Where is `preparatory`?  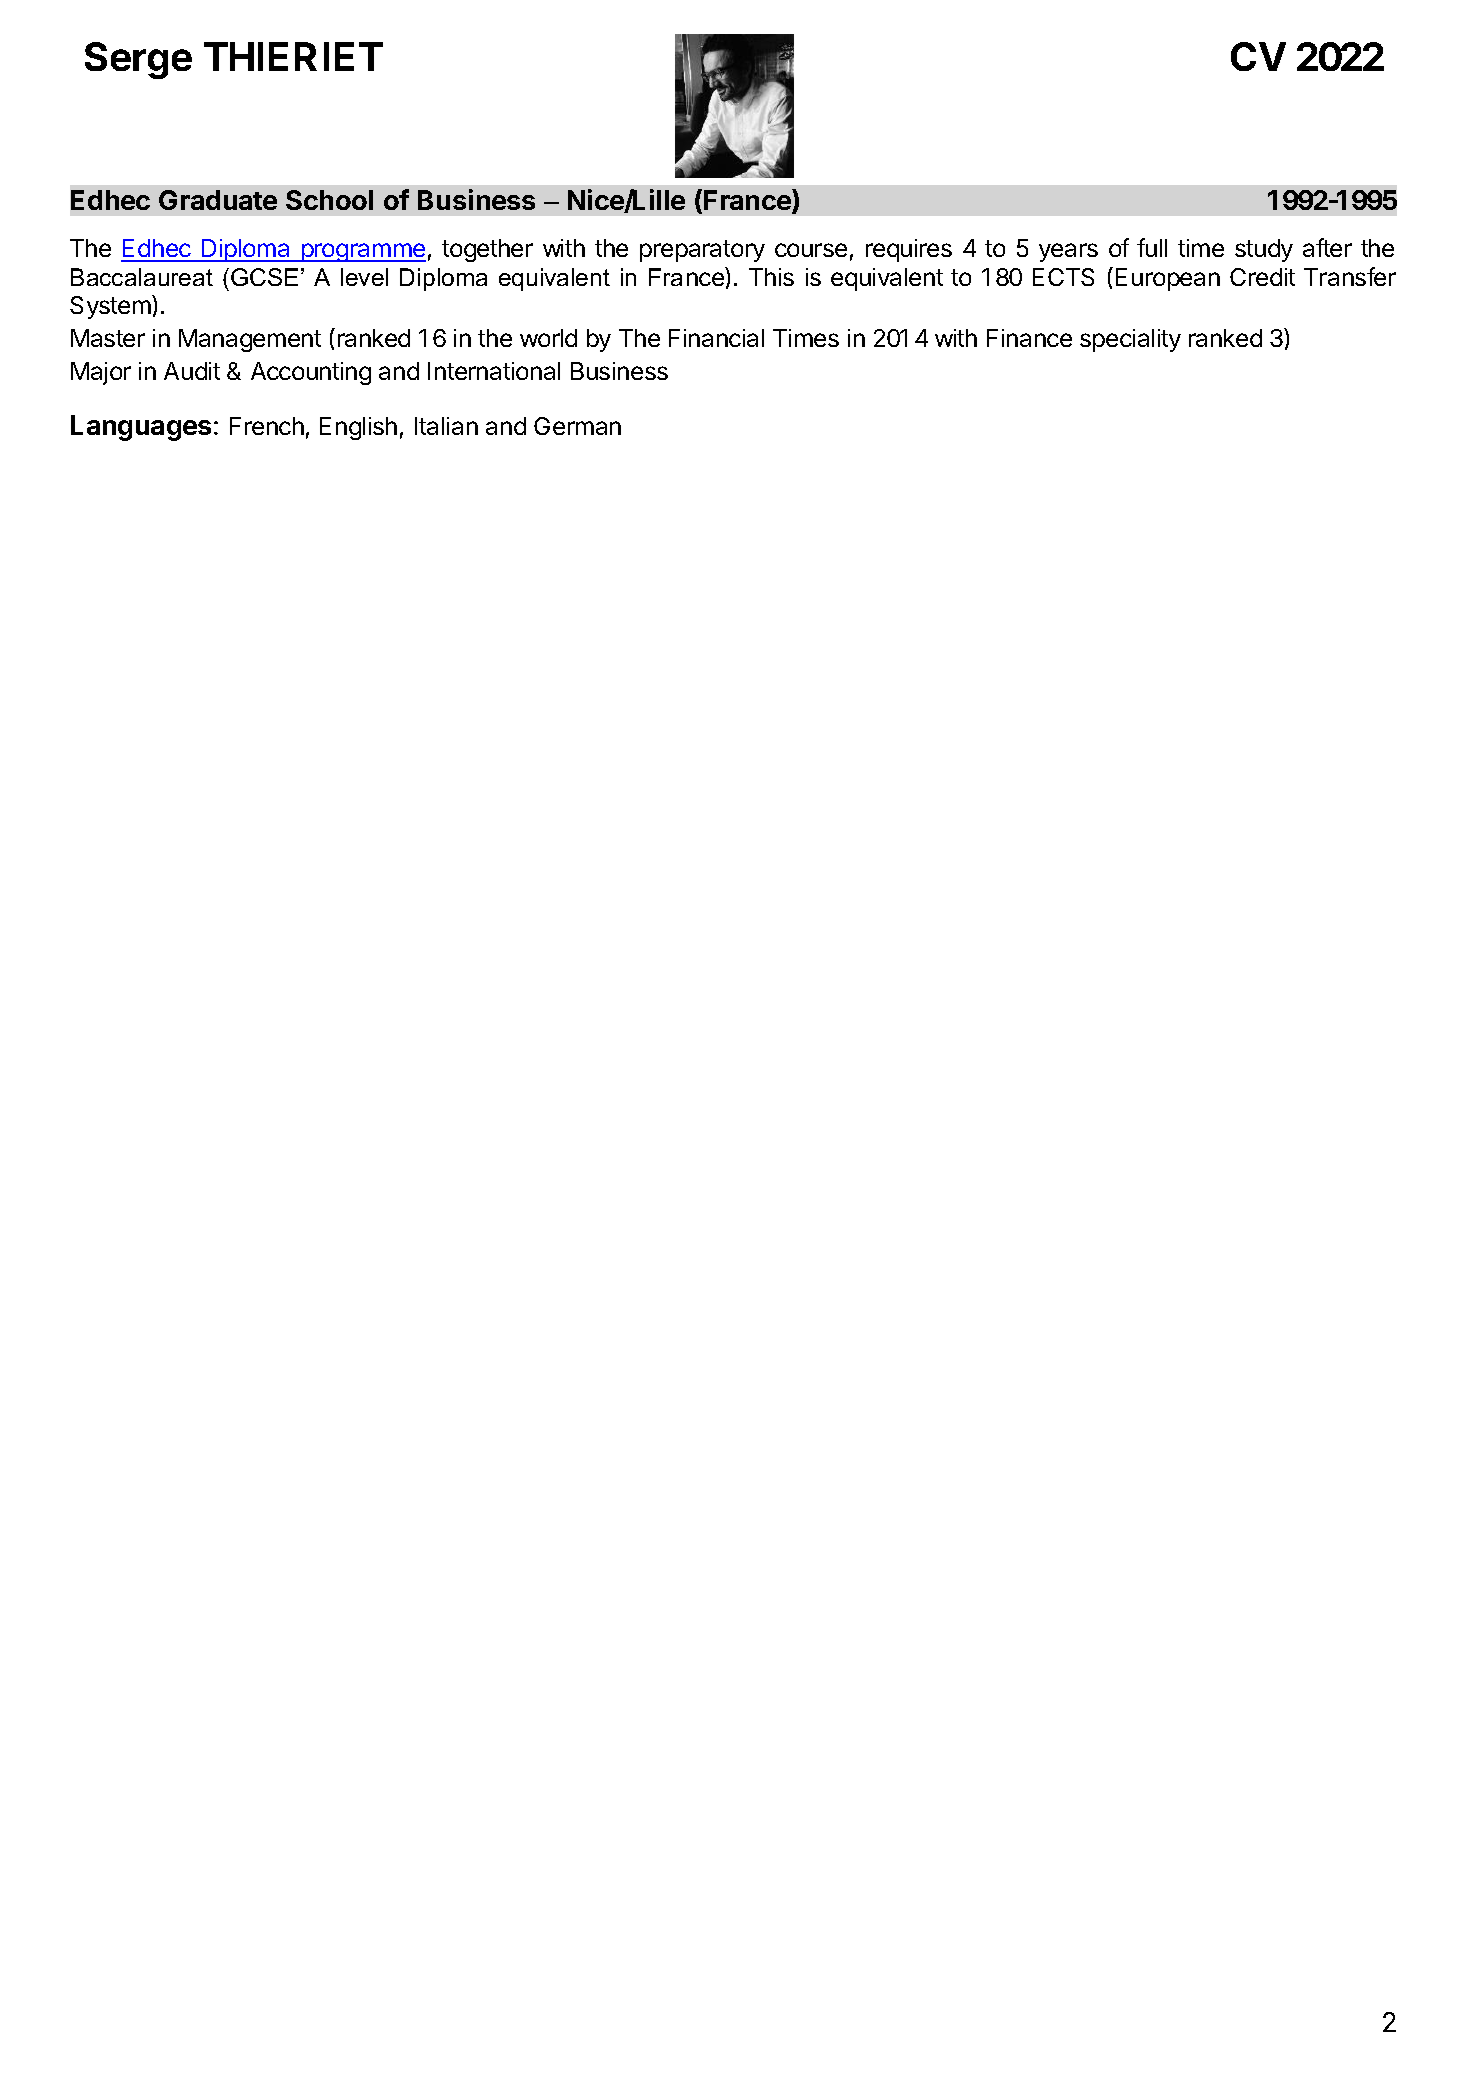 preparatory is located at coordinates (702, 251).
